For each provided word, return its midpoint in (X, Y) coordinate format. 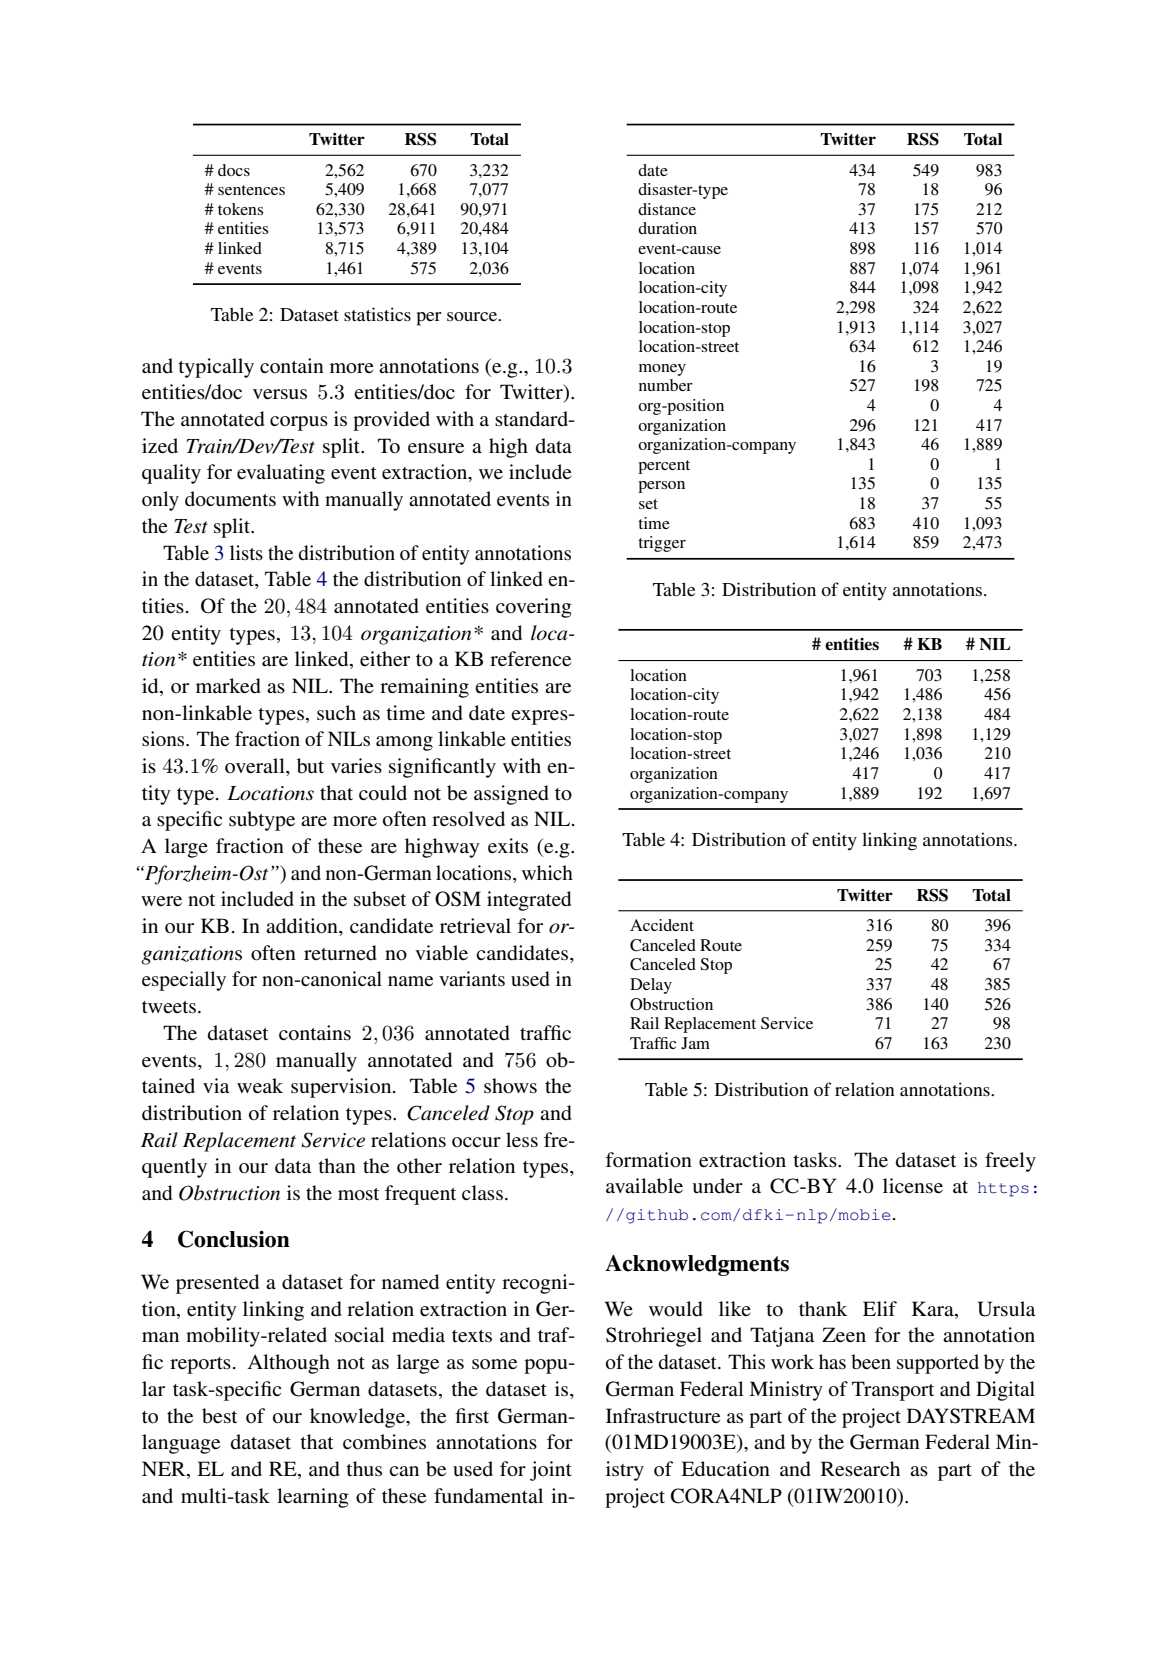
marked (228, 686)
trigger (662, 544)
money (662, 370)
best (219, 1416)
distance (667, 209)
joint (551, 1471)
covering (534, 608)
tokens (241, 209)
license (913, 1186)
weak (260, 1085)
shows (510, 1086)
